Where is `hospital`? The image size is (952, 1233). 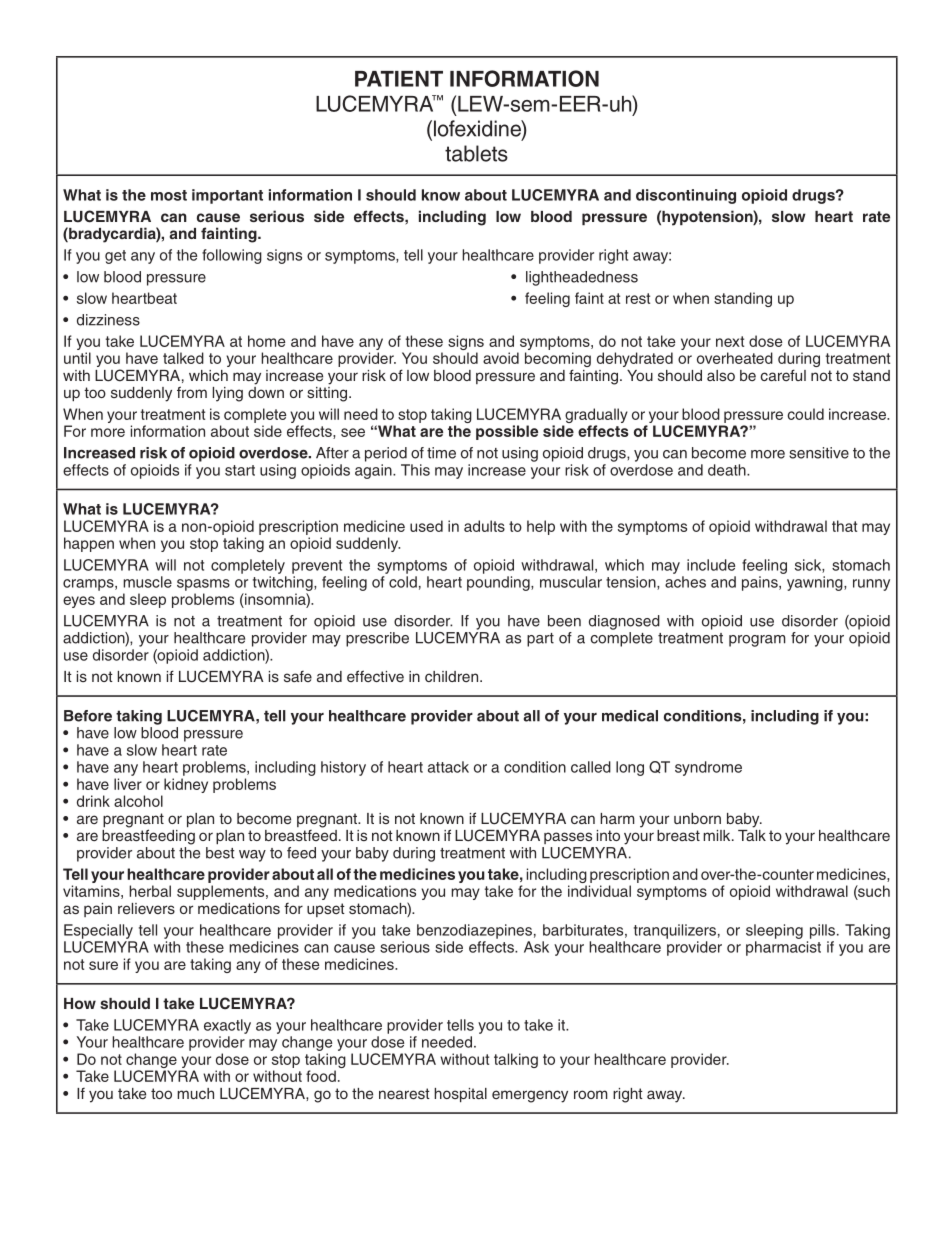 hospital is located at coordinates (460, 1095).
